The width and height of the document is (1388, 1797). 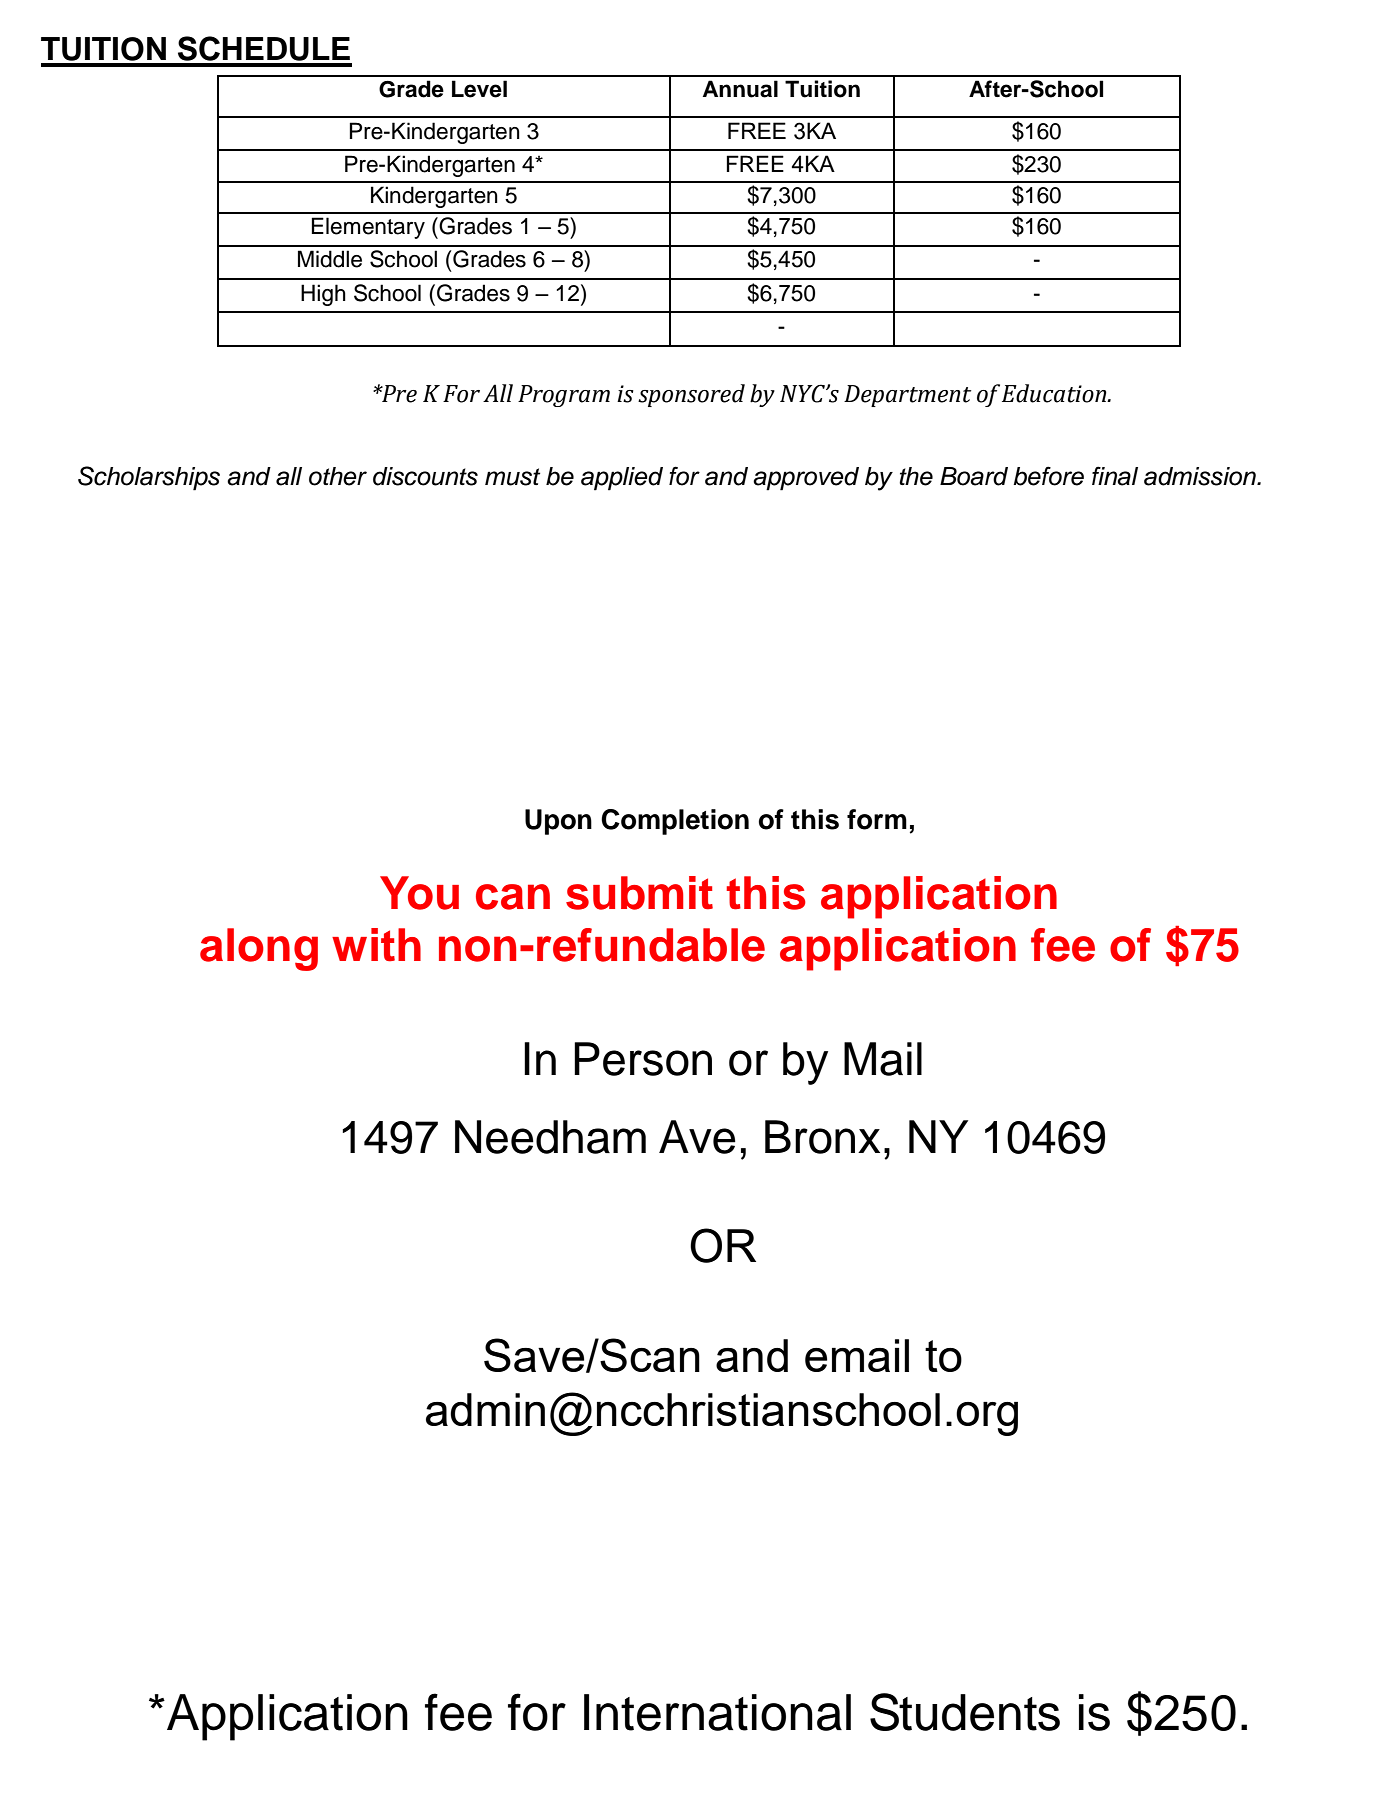 I want to click on International, so click(x=717, y=1712).
